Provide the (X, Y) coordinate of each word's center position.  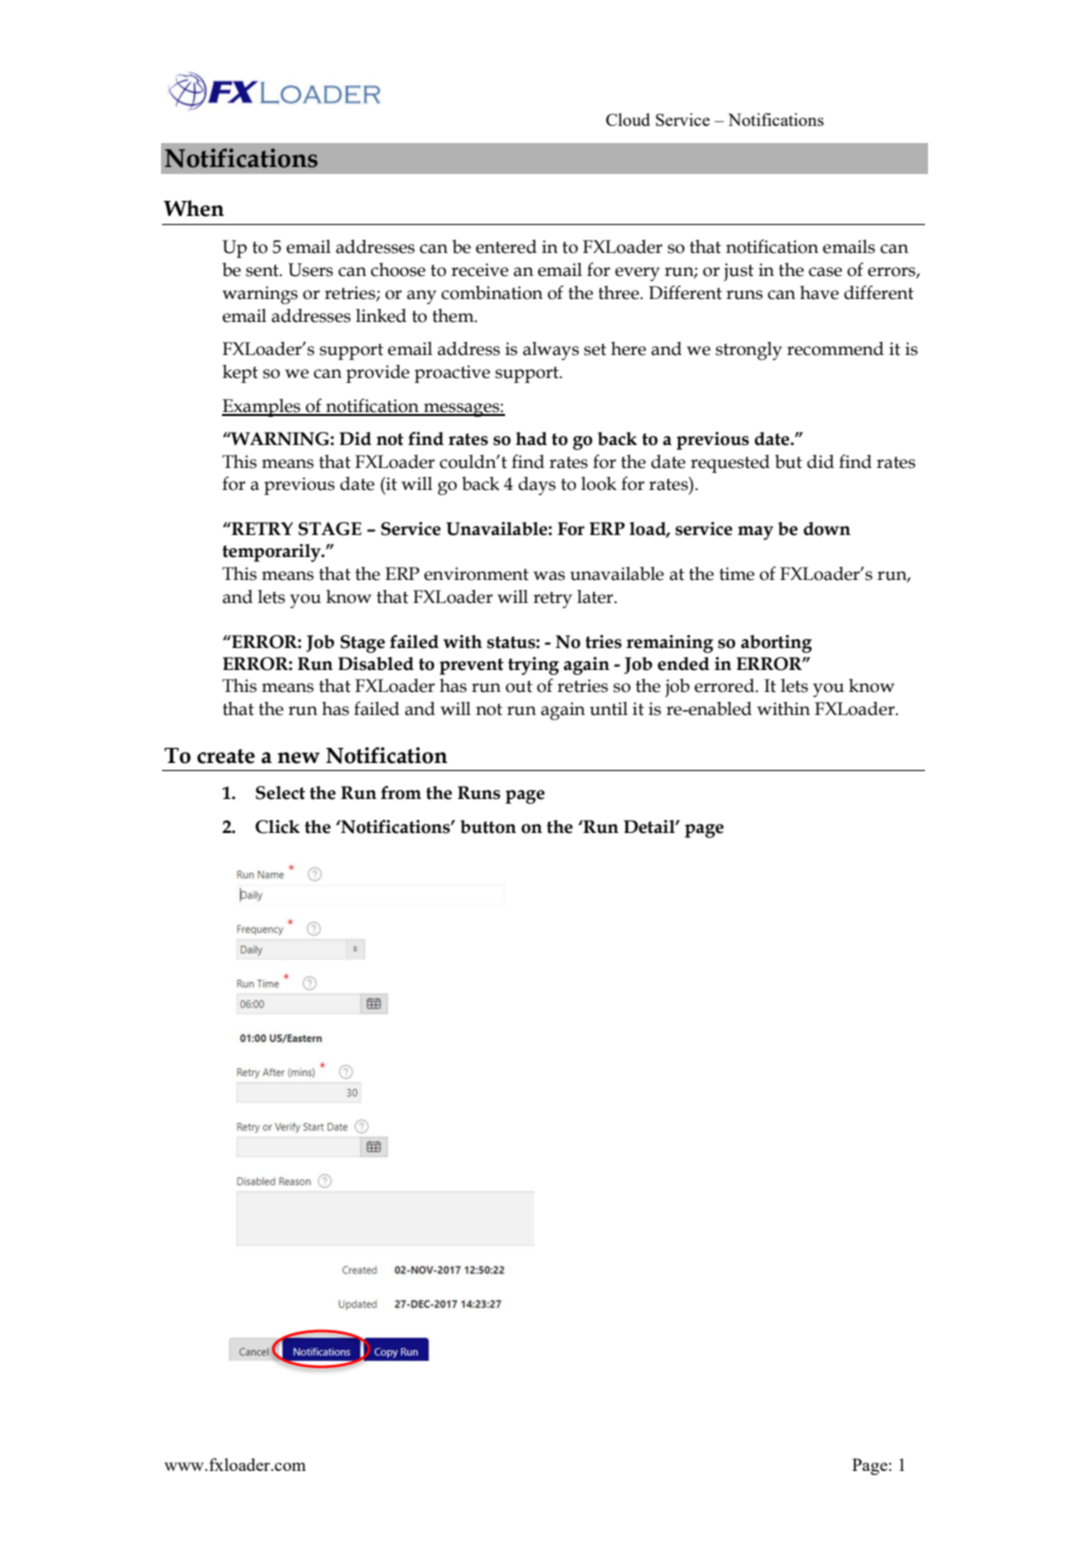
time (737, 574)
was (549, 576)
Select (280, 793)
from (401, 793)
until (609, 709)
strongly (749, 351)
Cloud (628, 119)
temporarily (272, 553)
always (551, 351)
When (194, 208)
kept (240, 373)
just (738, 272)
